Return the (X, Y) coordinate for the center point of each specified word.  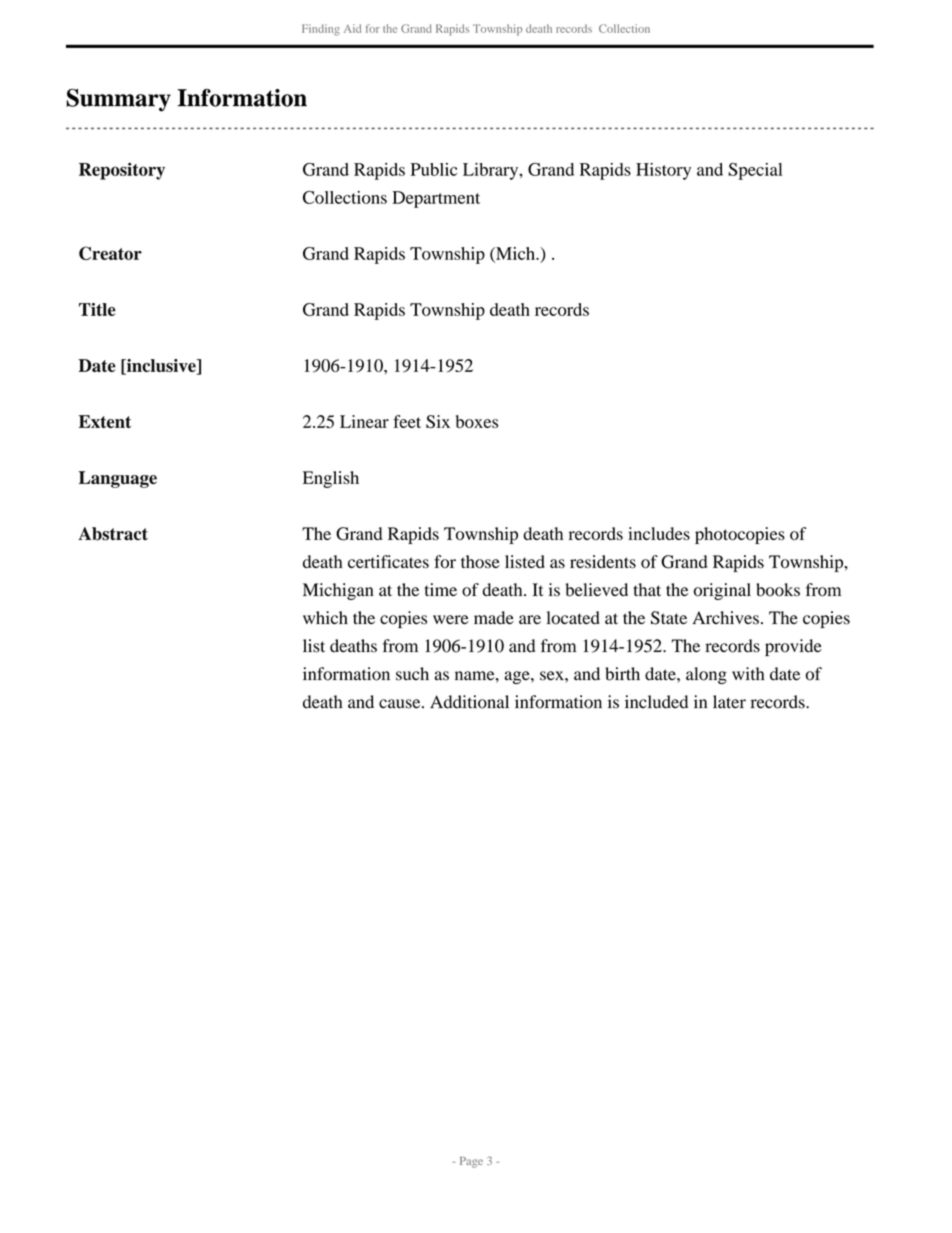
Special (755, 171)
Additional (469, 702)
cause (401, 704)
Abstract (113, 534)
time (441, 589)
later (729, 702)
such (412, 674)
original (722, 591)
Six (438, 421)
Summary (118, 100)
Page (471, 1162)
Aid (352, 28)
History (663, 171)
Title (97, 309)
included (656, 702)
